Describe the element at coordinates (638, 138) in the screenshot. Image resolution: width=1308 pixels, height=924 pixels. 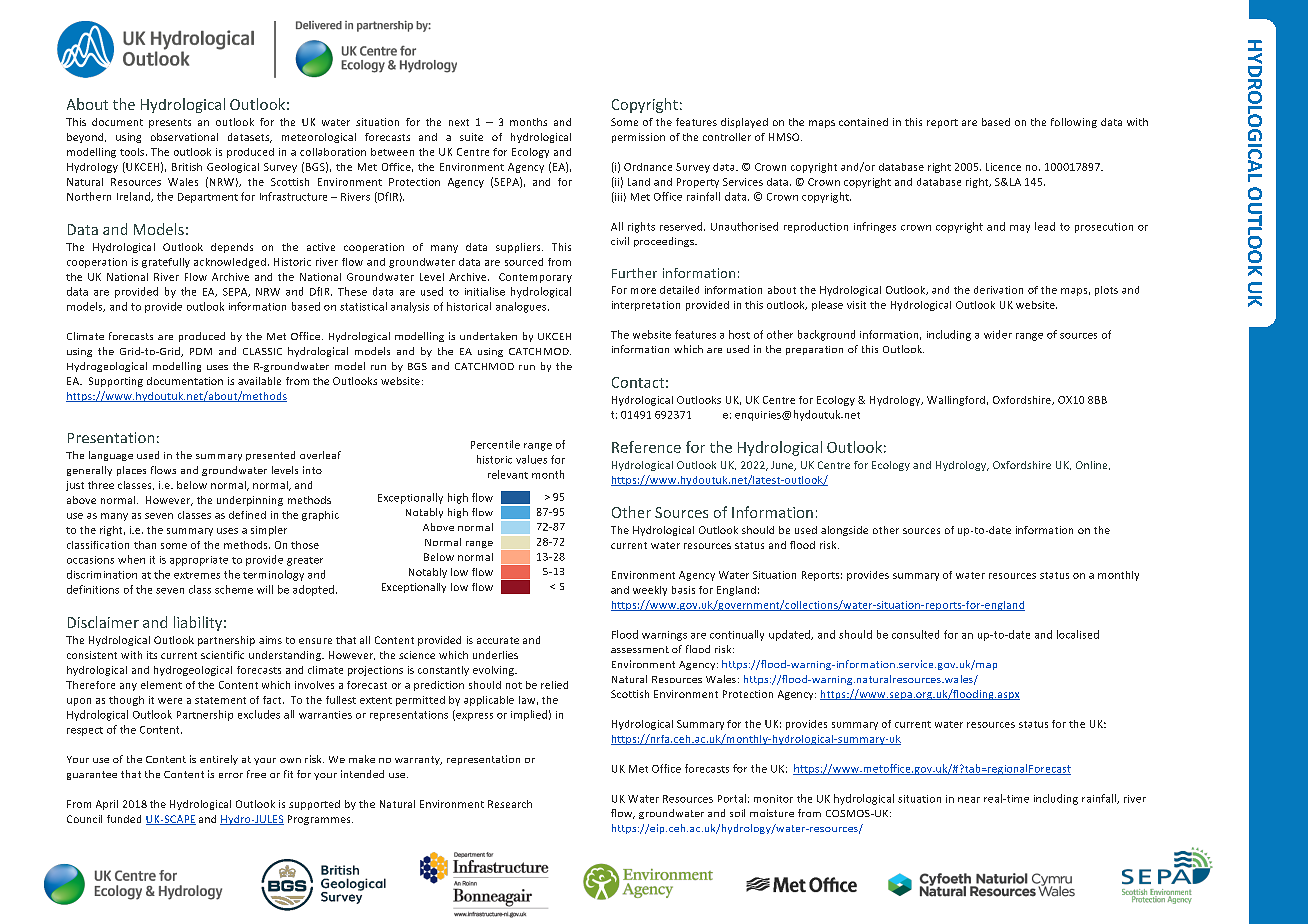
I see `permission` at that location.
